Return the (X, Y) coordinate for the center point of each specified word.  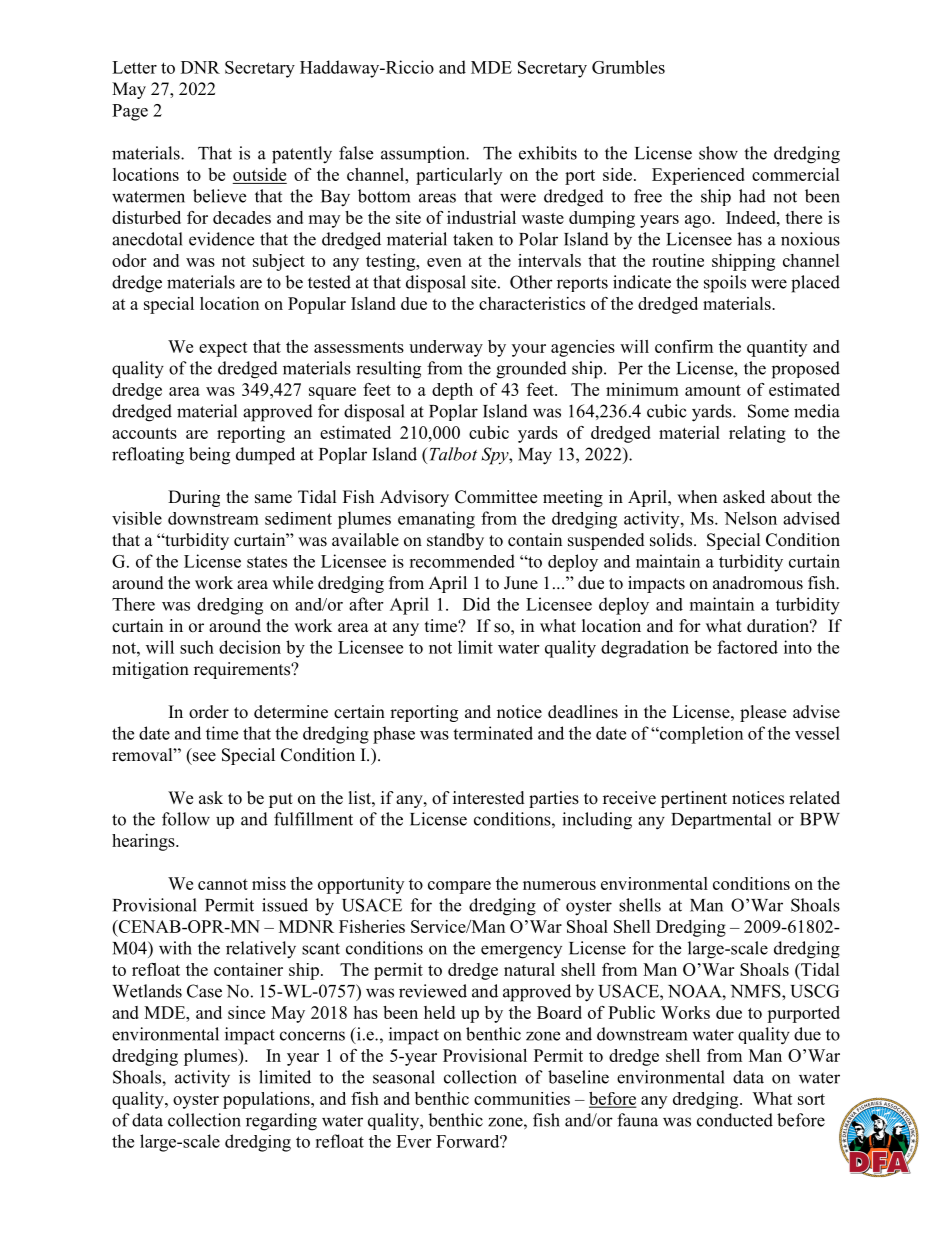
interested (489, 798)
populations (267, 1100)
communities (522, 1098)
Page (130, 112)
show (718, 153)
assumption (424, 154)
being (209, 456)
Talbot (452, 454)
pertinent (694, 799)
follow (186, 819)
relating (757, 434)
